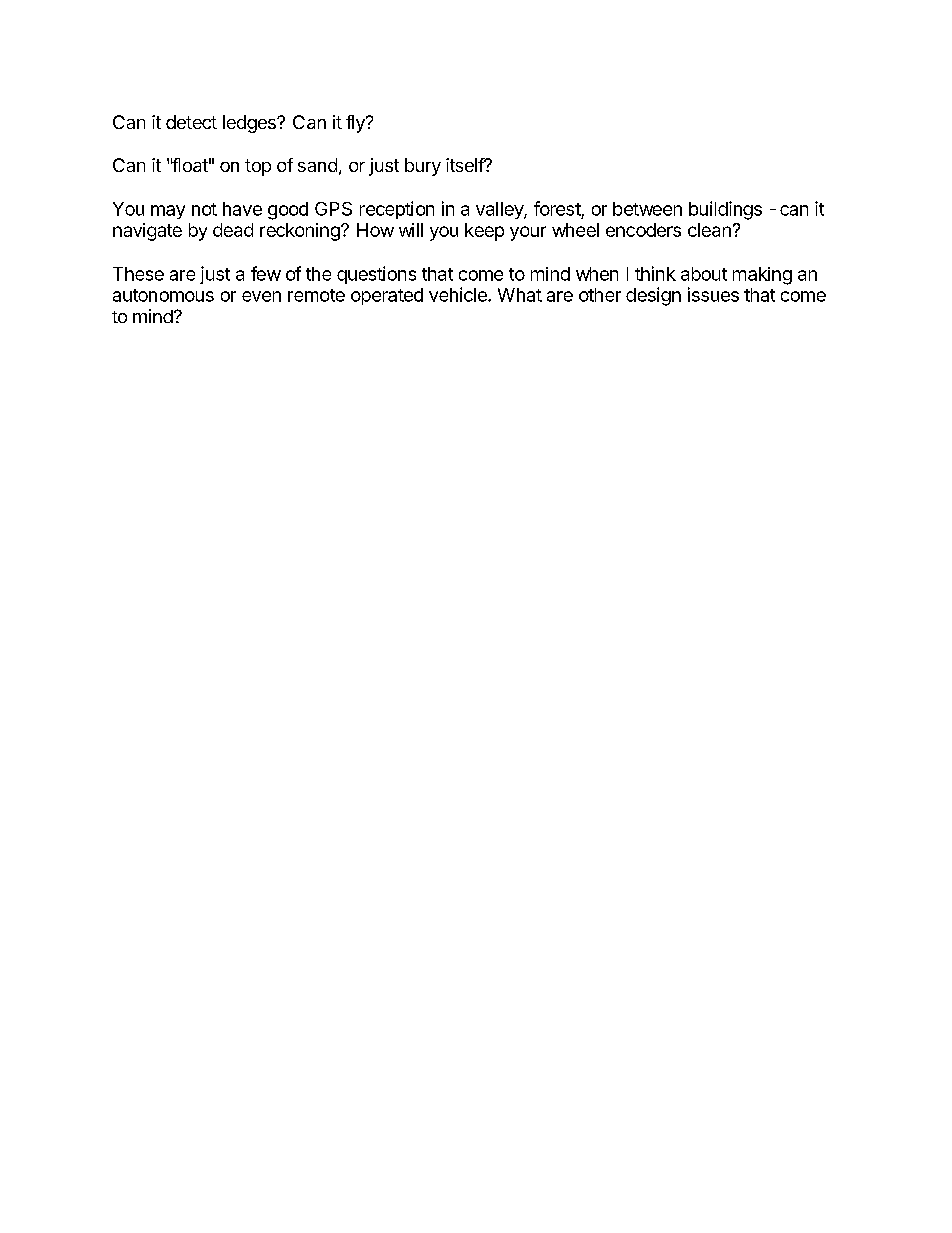 The height and width of the screenshot is (1233, 952). Describe the element at coordinates (356, 124) in the screenshot. I see `fly` at that location.
